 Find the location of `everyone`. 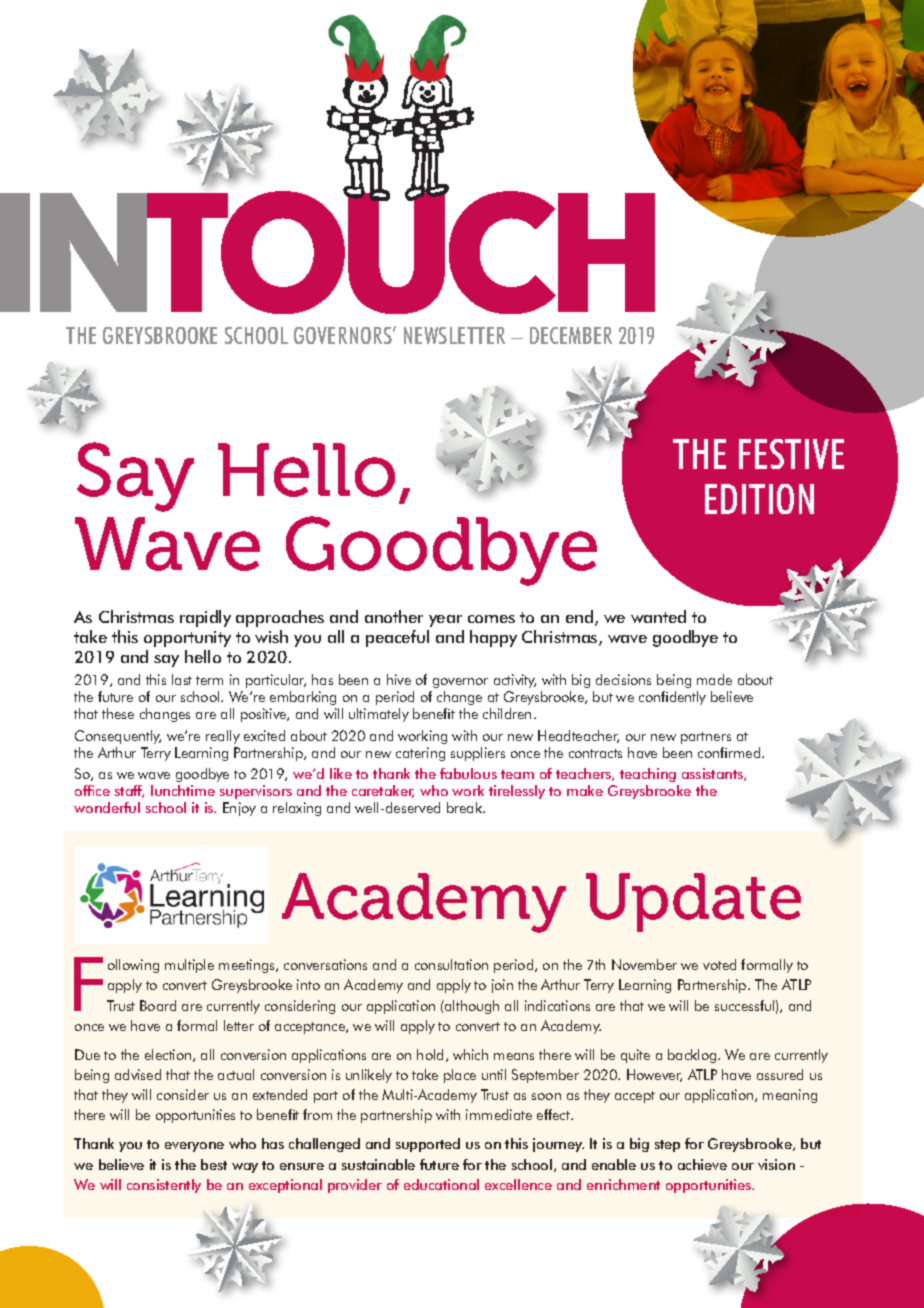

everyone is located at coordinates (194, 1147).
